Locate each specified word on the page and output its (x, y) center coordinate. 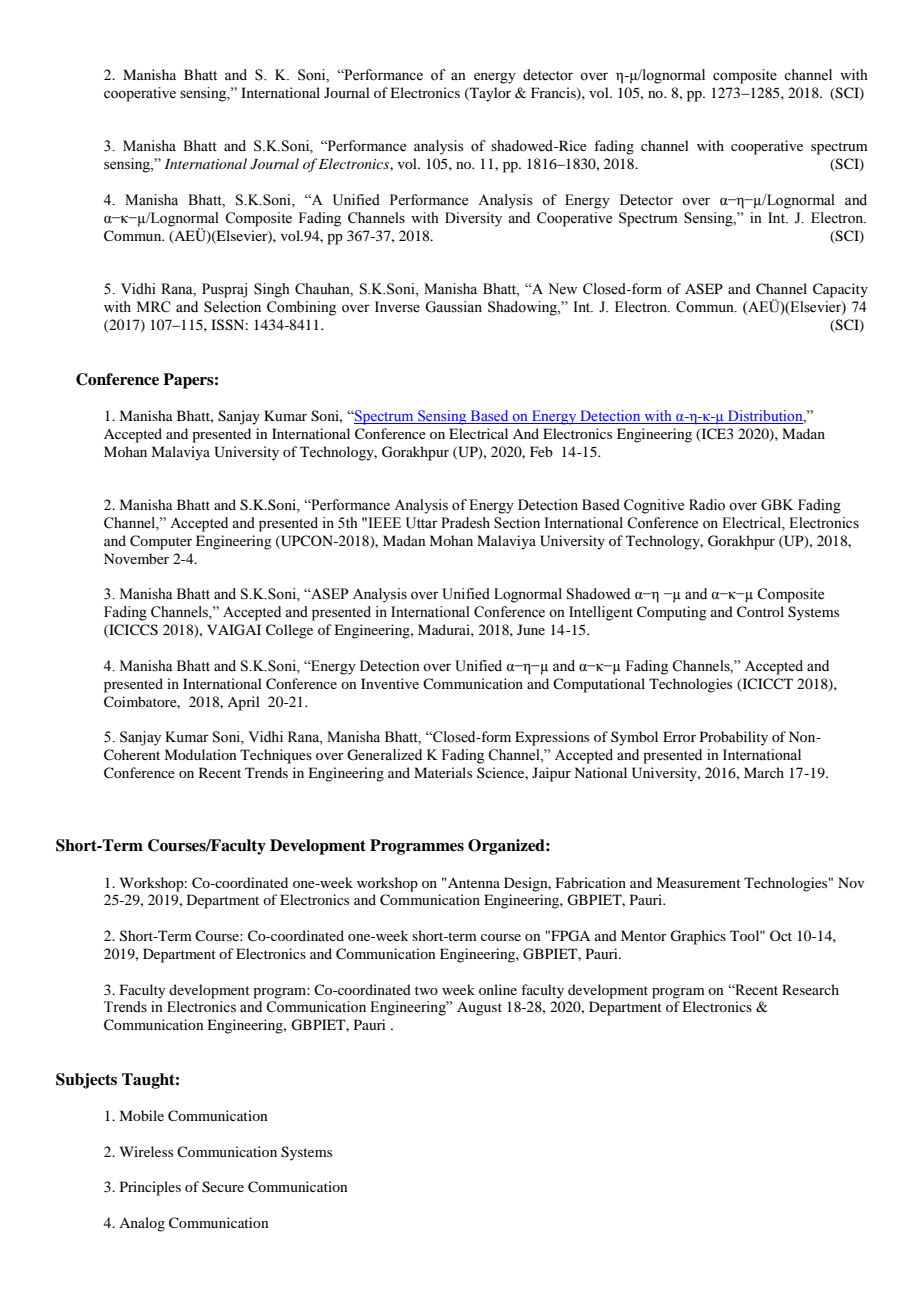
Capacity (840, 290)
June (531, 629)
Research (810, 989)
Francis (554, 93)
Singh (272, 290)
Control (760, 612)
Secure (223, 1187)
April (243, 703)
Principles (150, 1188)
